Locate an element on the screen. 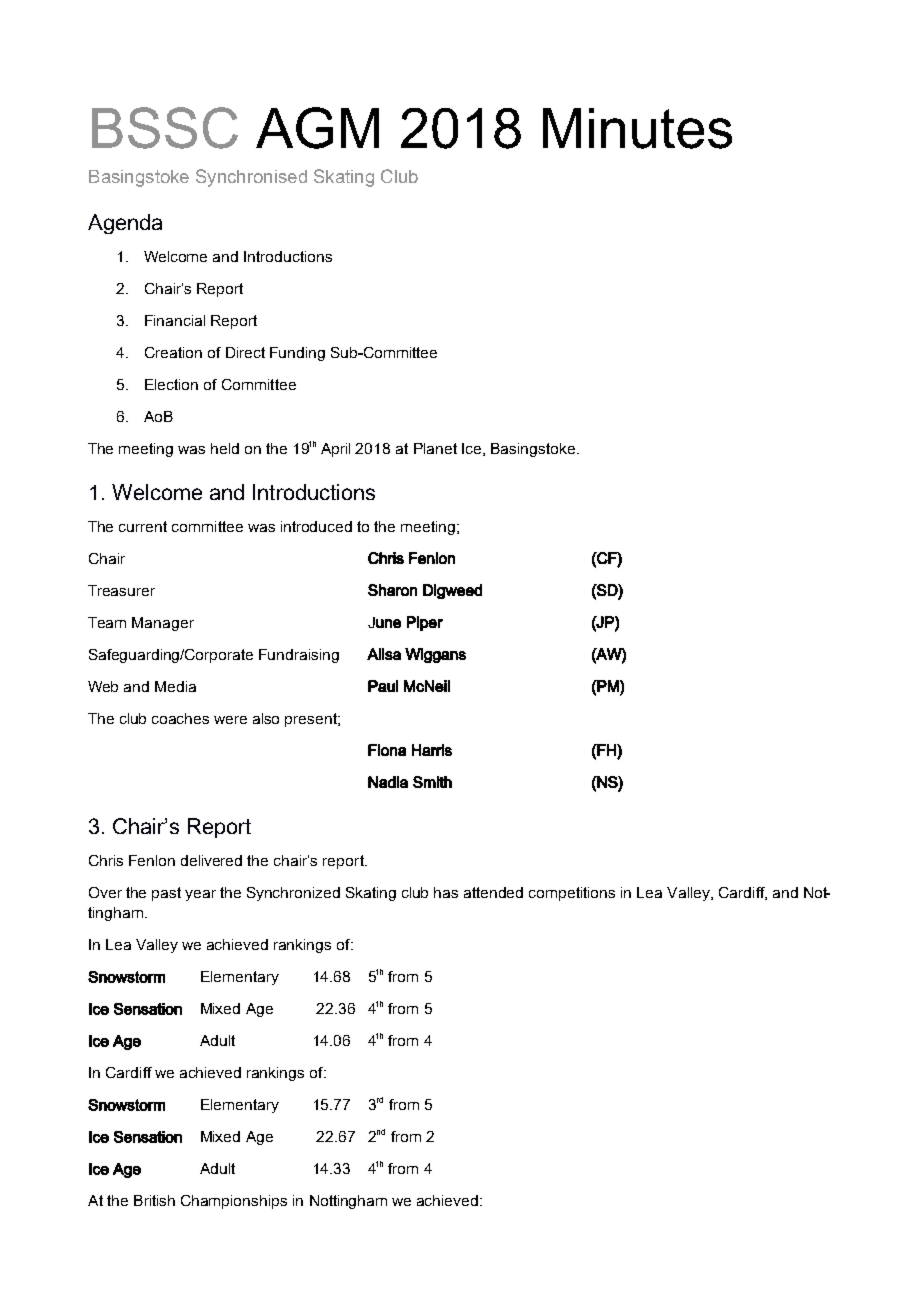 The height and width of the screenshot is (1308, 924). Minutes is located at coordinates (637, 128).
